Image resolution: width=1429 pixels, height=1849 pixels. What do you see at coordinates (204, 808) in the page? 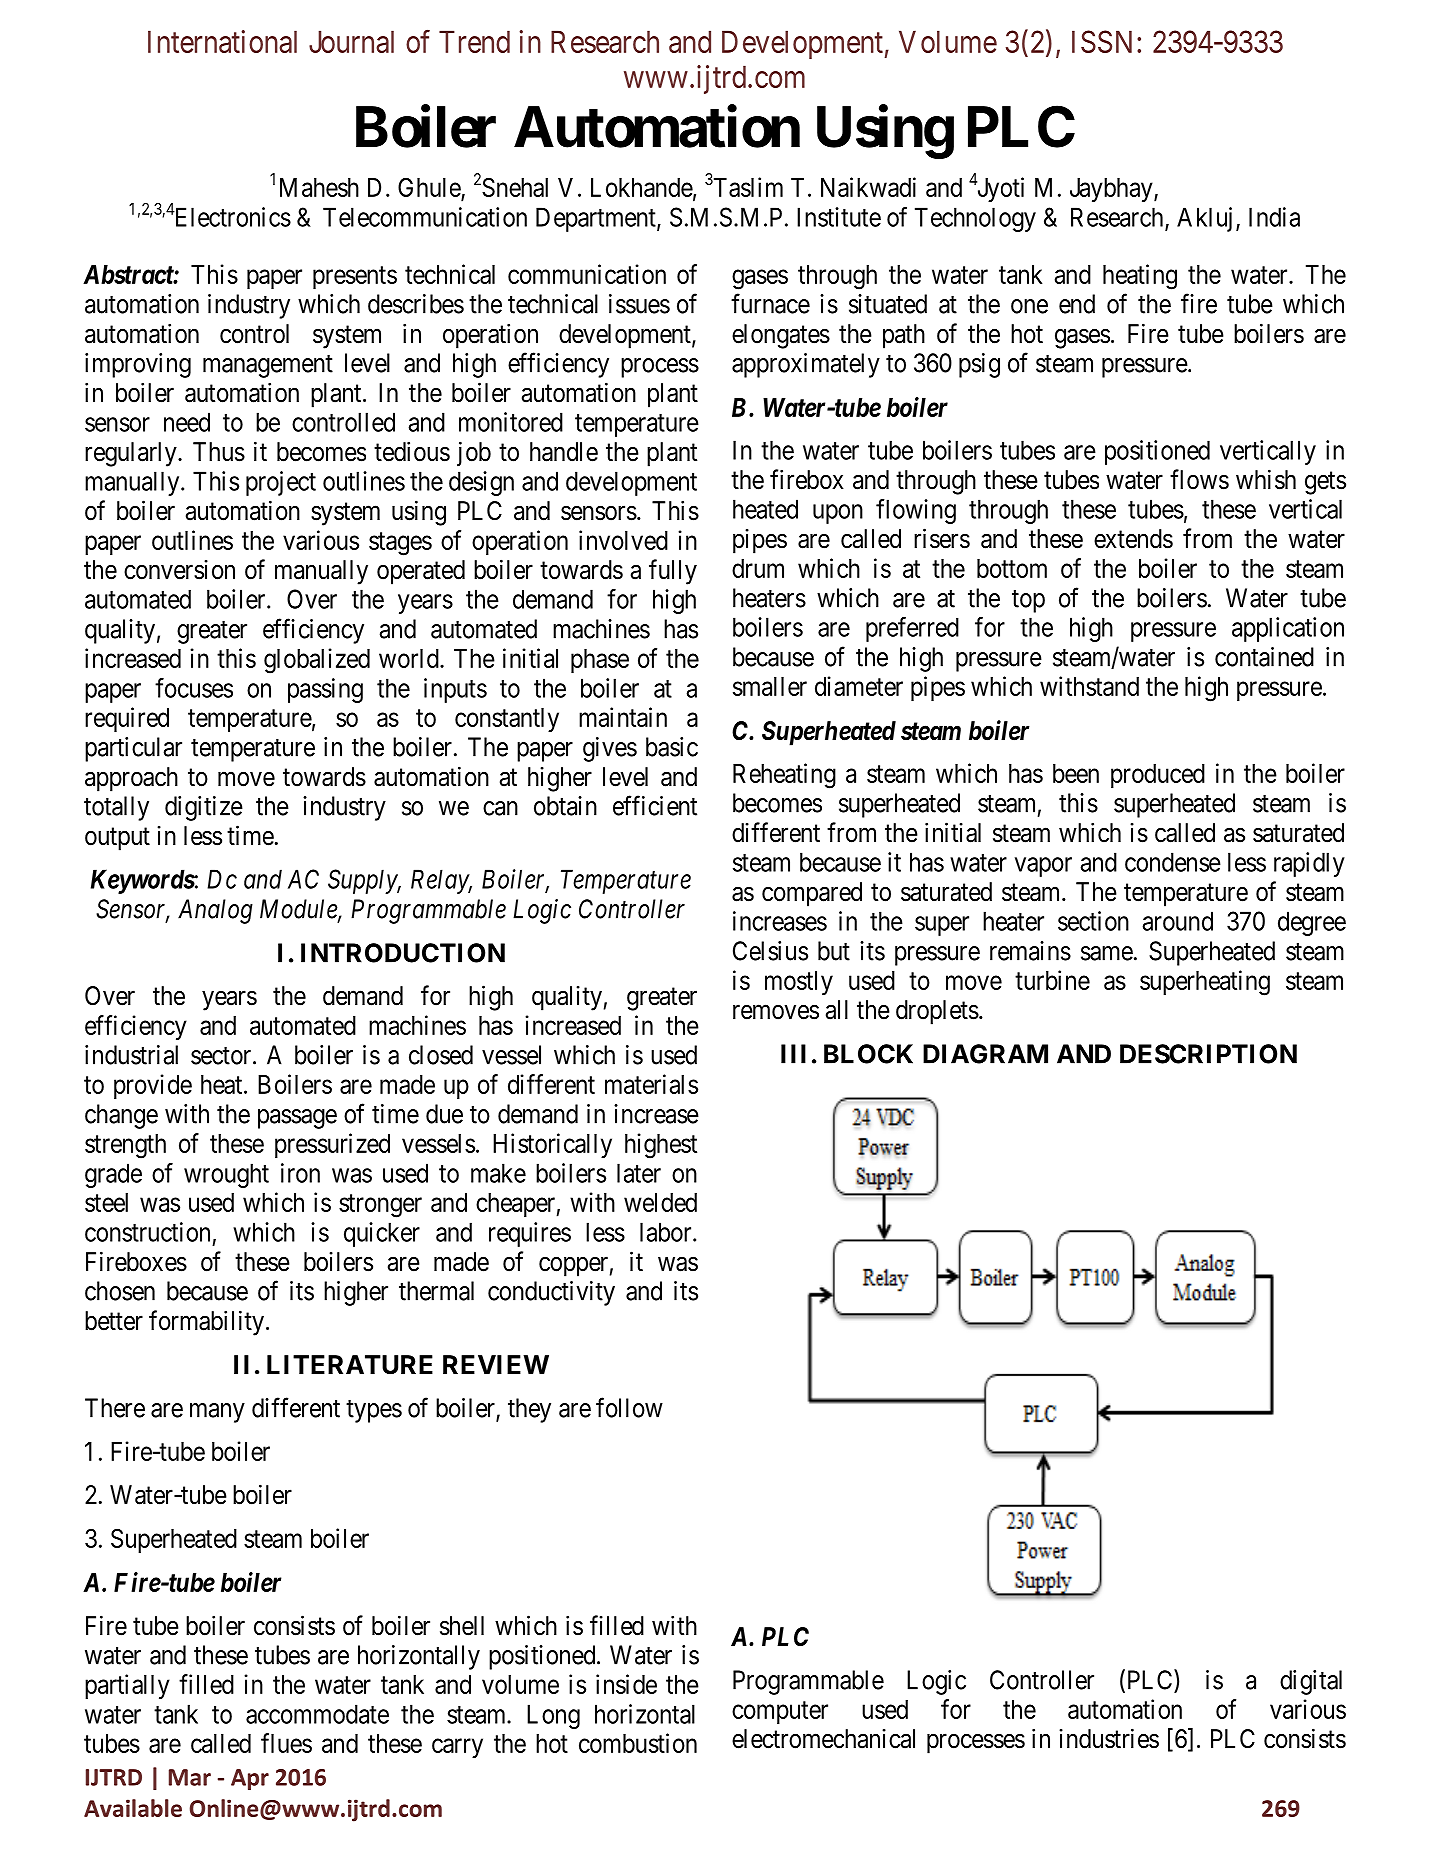
I see `digitize` at bounding box center [204, 808].
